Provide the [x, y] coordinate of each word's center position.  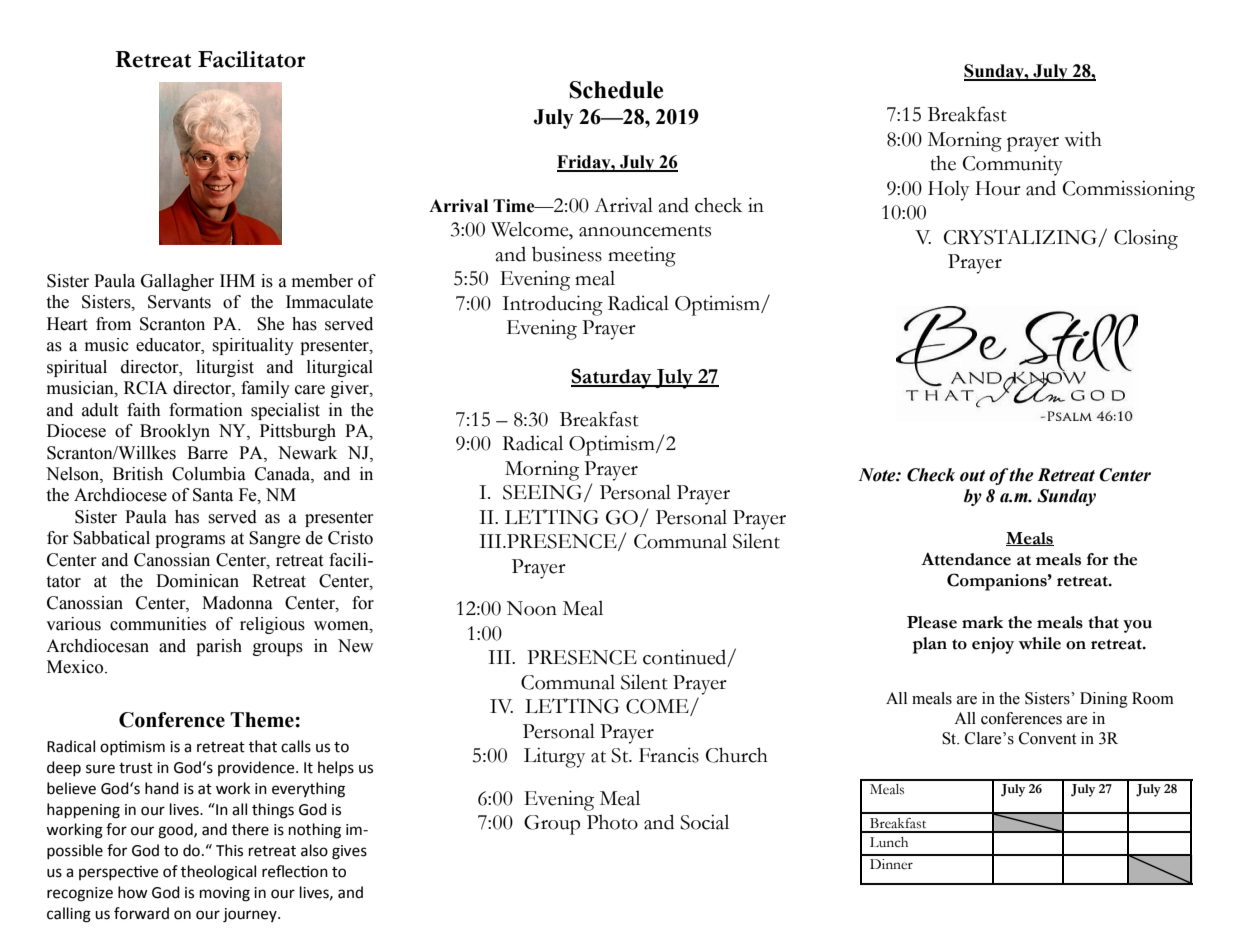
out [972, 476]
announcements [645, 231]
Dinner [891, 864]
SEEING [544, 493]
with [1083, 139]
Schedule [616, 90]
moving [225, 894]
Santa [213, 495]
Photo [612, 822]
